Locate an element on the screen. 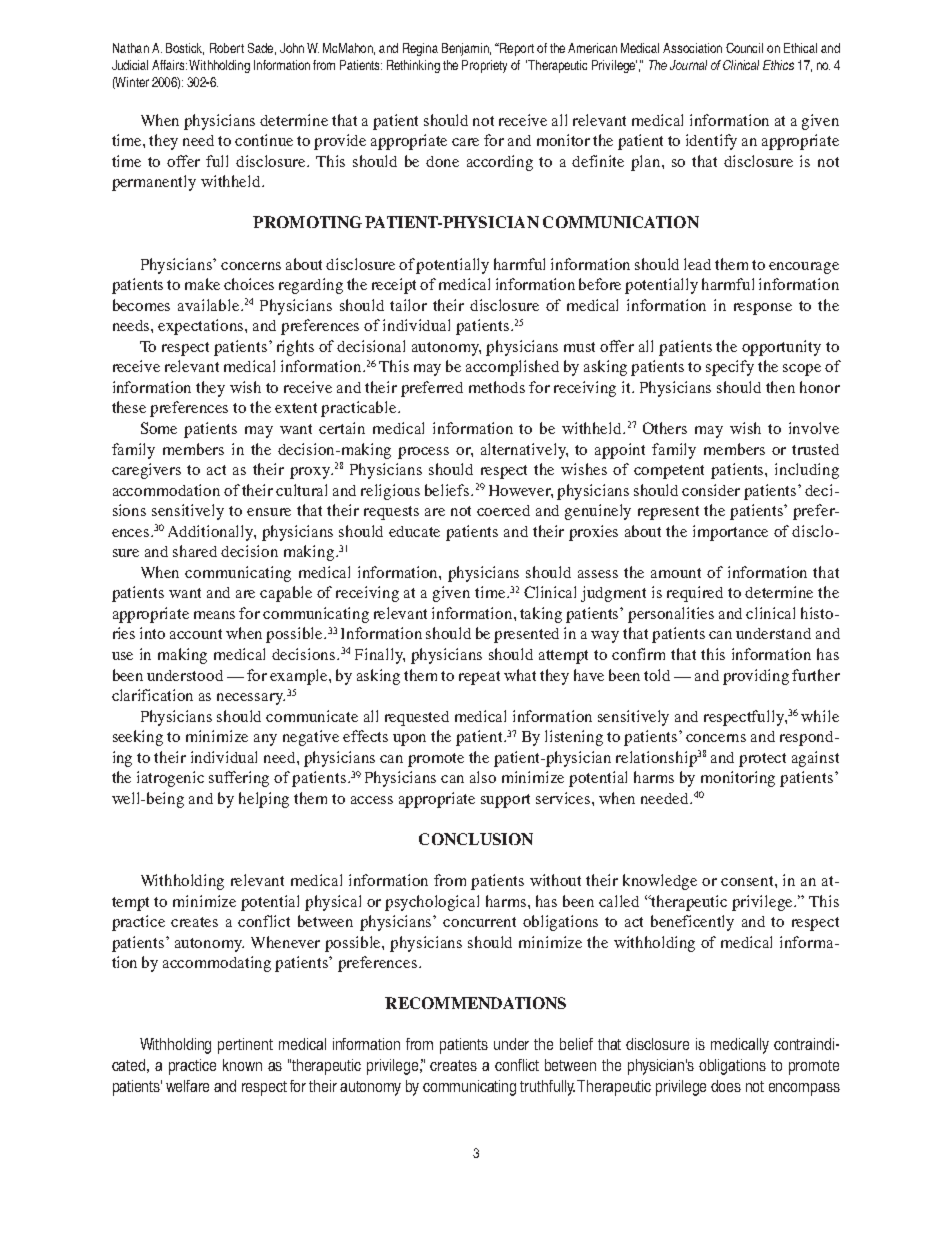  make is located at coordinates (202, 284).
